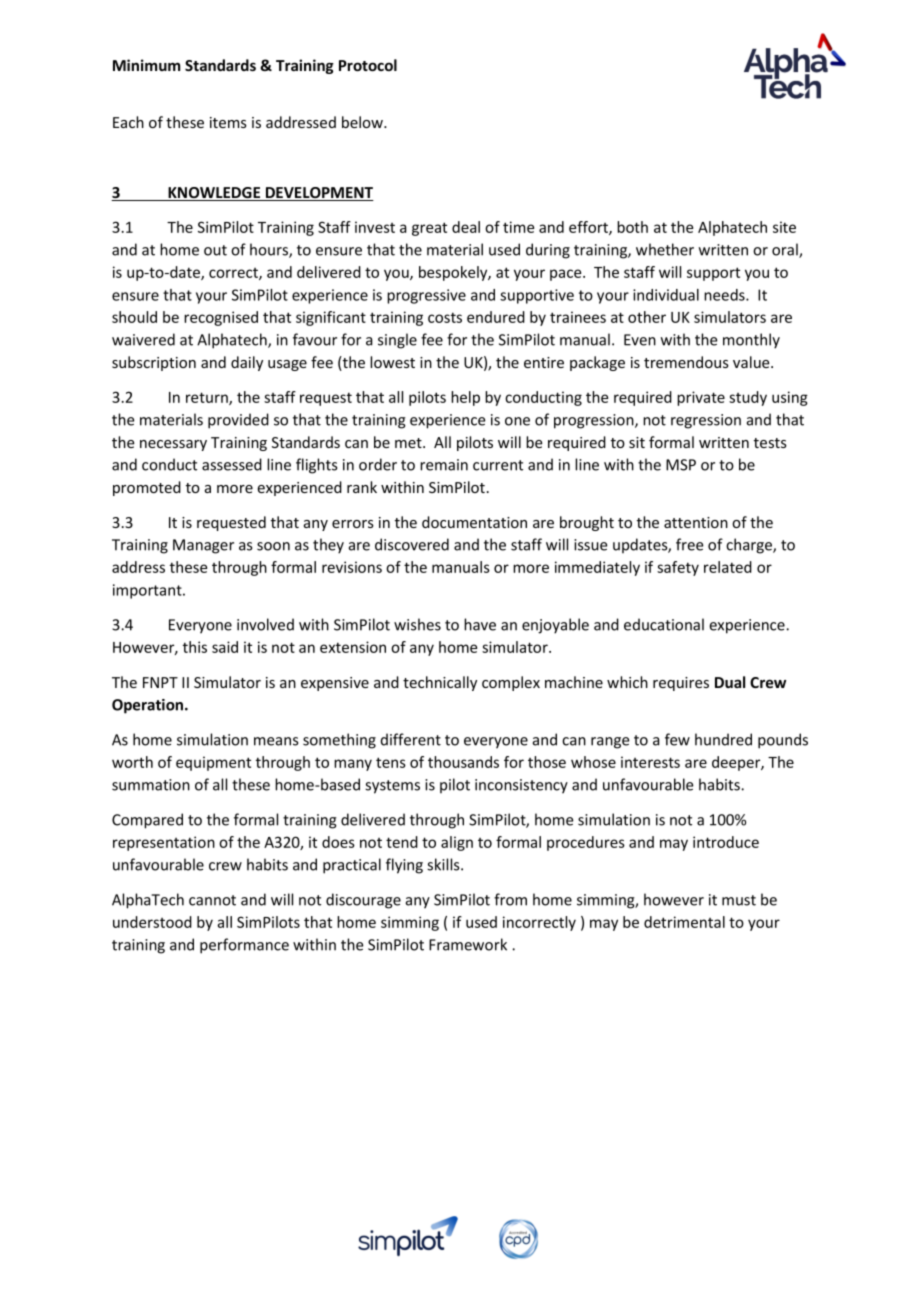 Image resolution: width=924 pixels, height=1308 pixels. What do you see at coordinates (228, 122) in the screenshot?
I see `items` at bounding box center [228, 122].
